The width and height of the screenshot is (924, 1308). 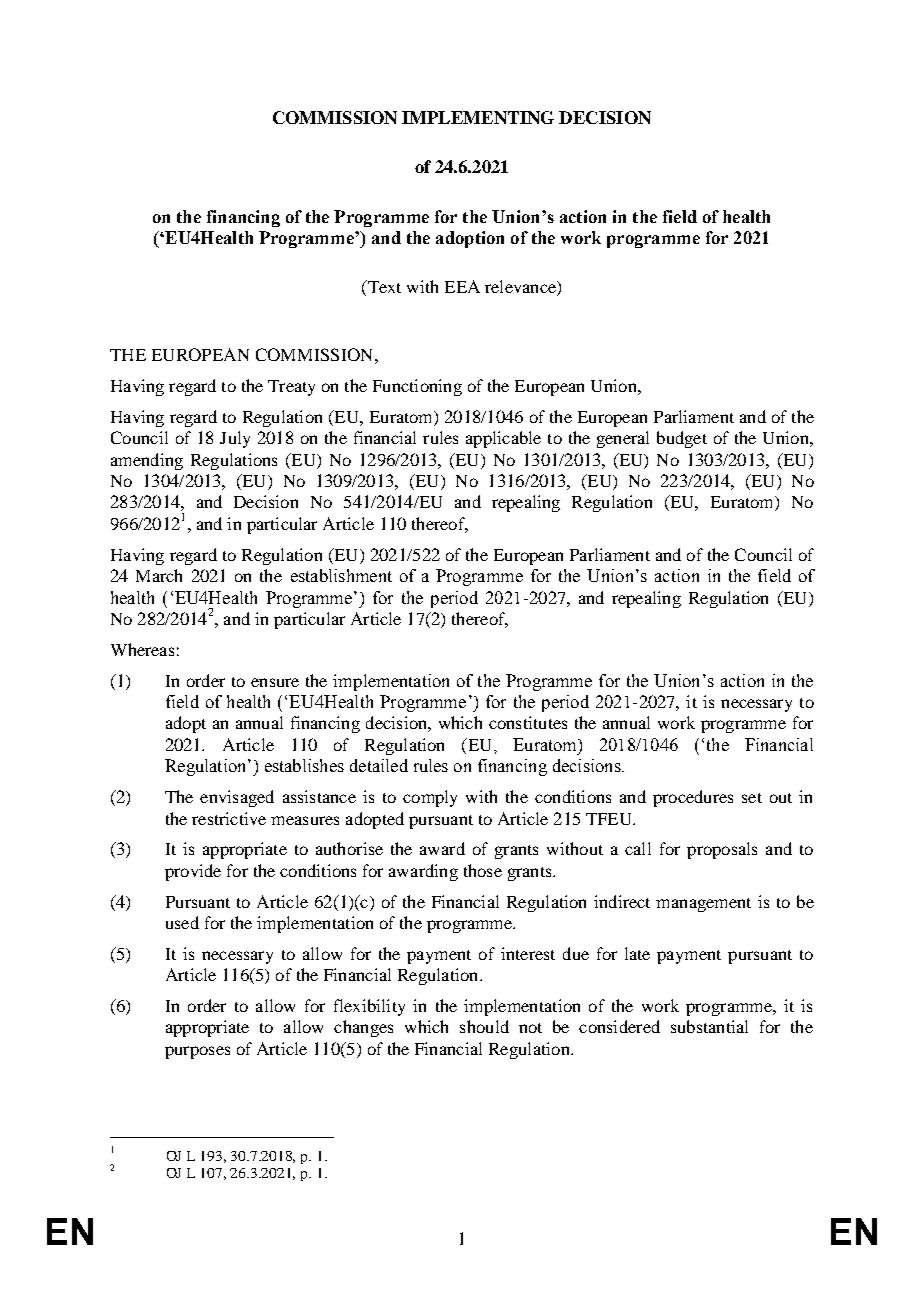 What do you see at coordinates (693, 798) in the screenshot?
I see `procedures` at bounding box center [693, 798].
